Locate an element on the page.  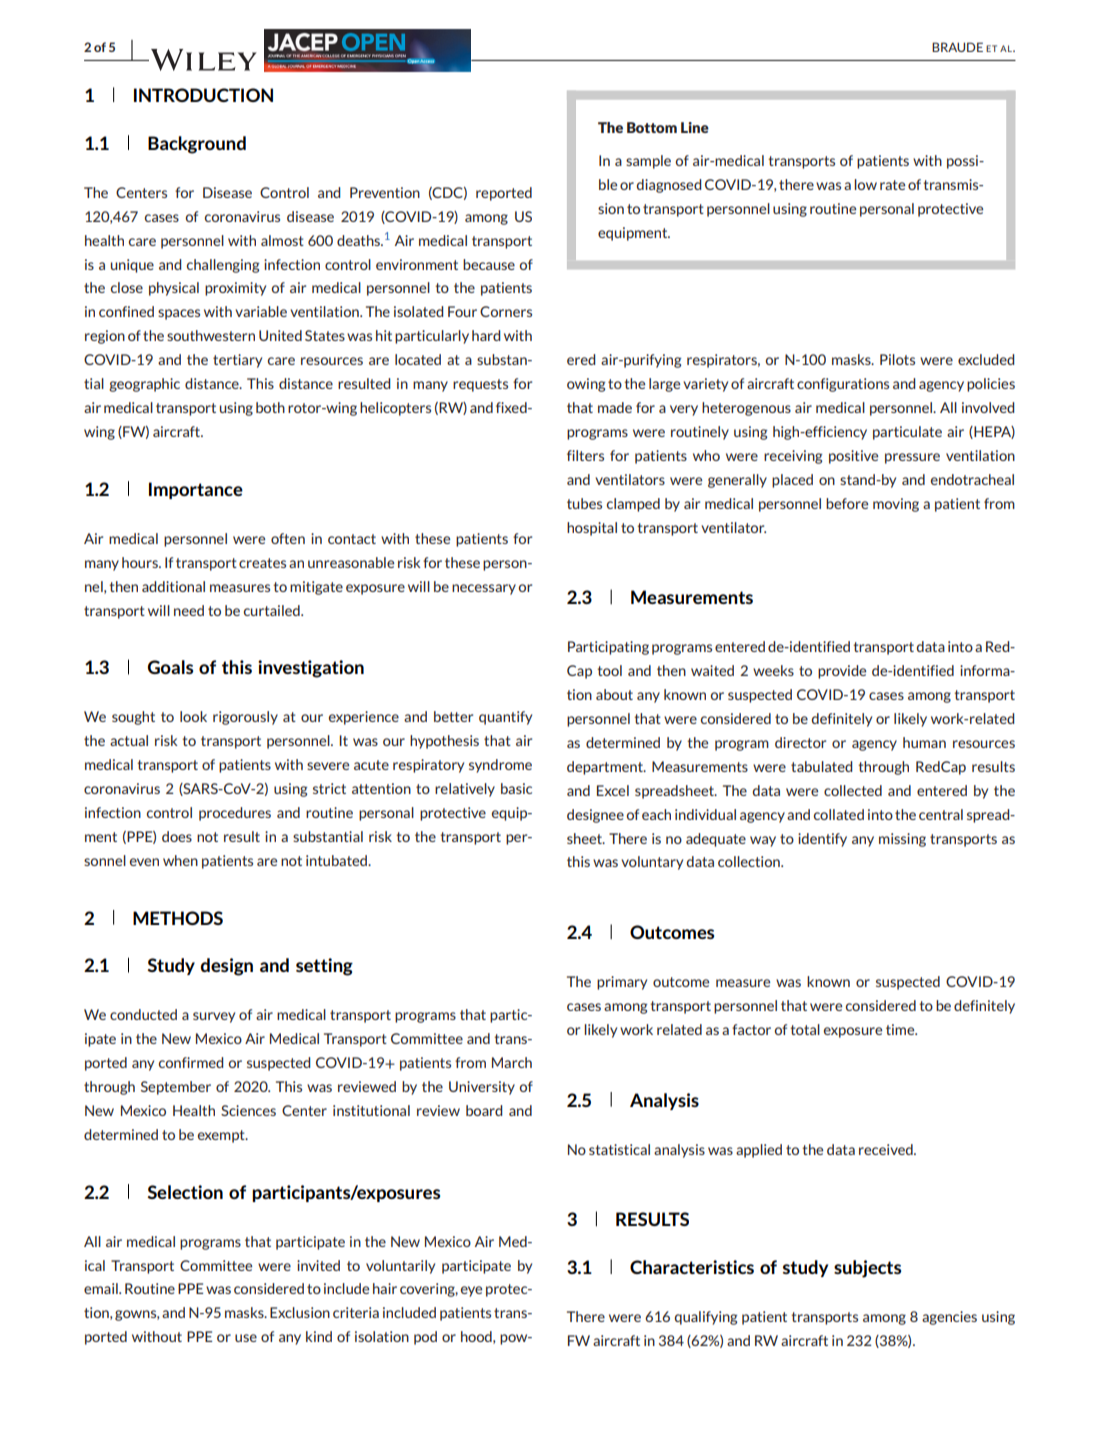
eye is located at coordinates (471, 1291).
